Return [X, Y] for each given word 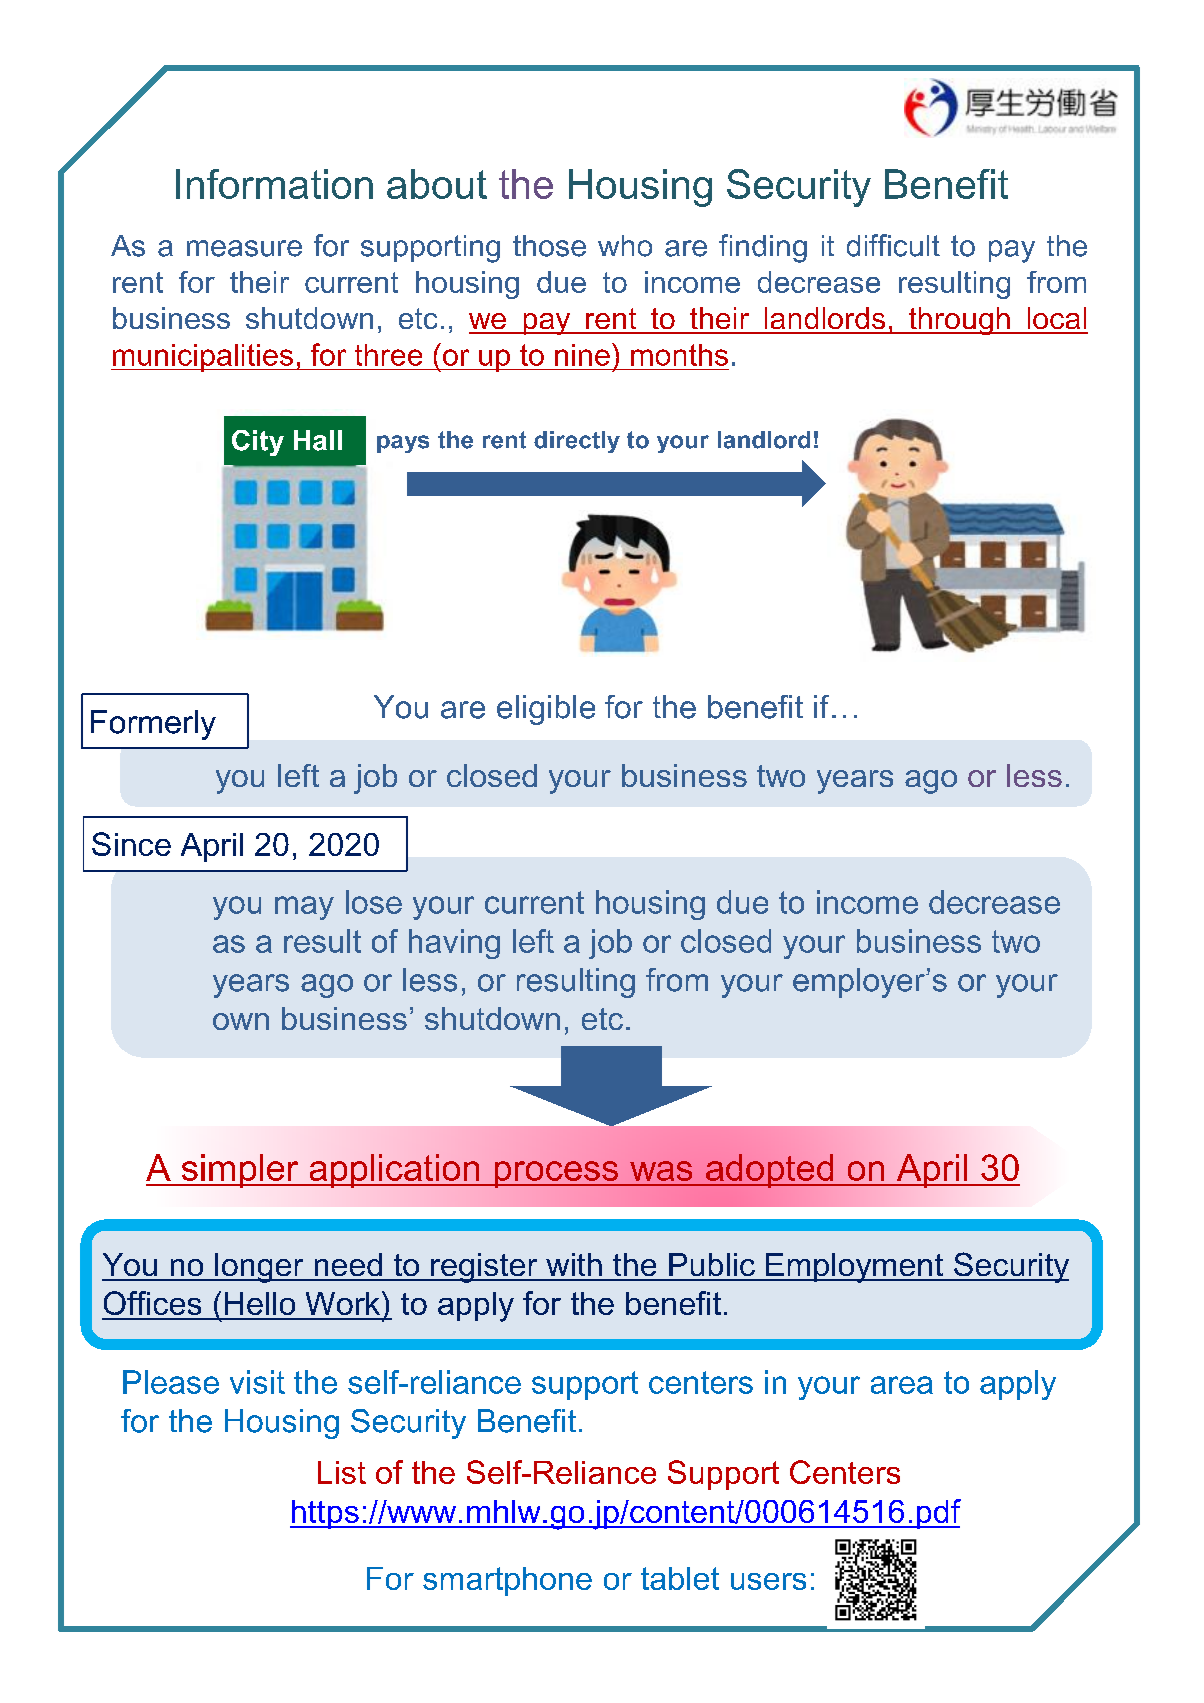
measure [244, 248]
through [959, 321]
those [549, 246]
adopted [770, 1171]
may [304, 908]
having [454, 944]
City [258, 443]
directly [577, 442]
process [556, 1174]
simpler [240, 1171]
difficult [893, 245]
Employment [854, 1268]
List [342, 1472]
